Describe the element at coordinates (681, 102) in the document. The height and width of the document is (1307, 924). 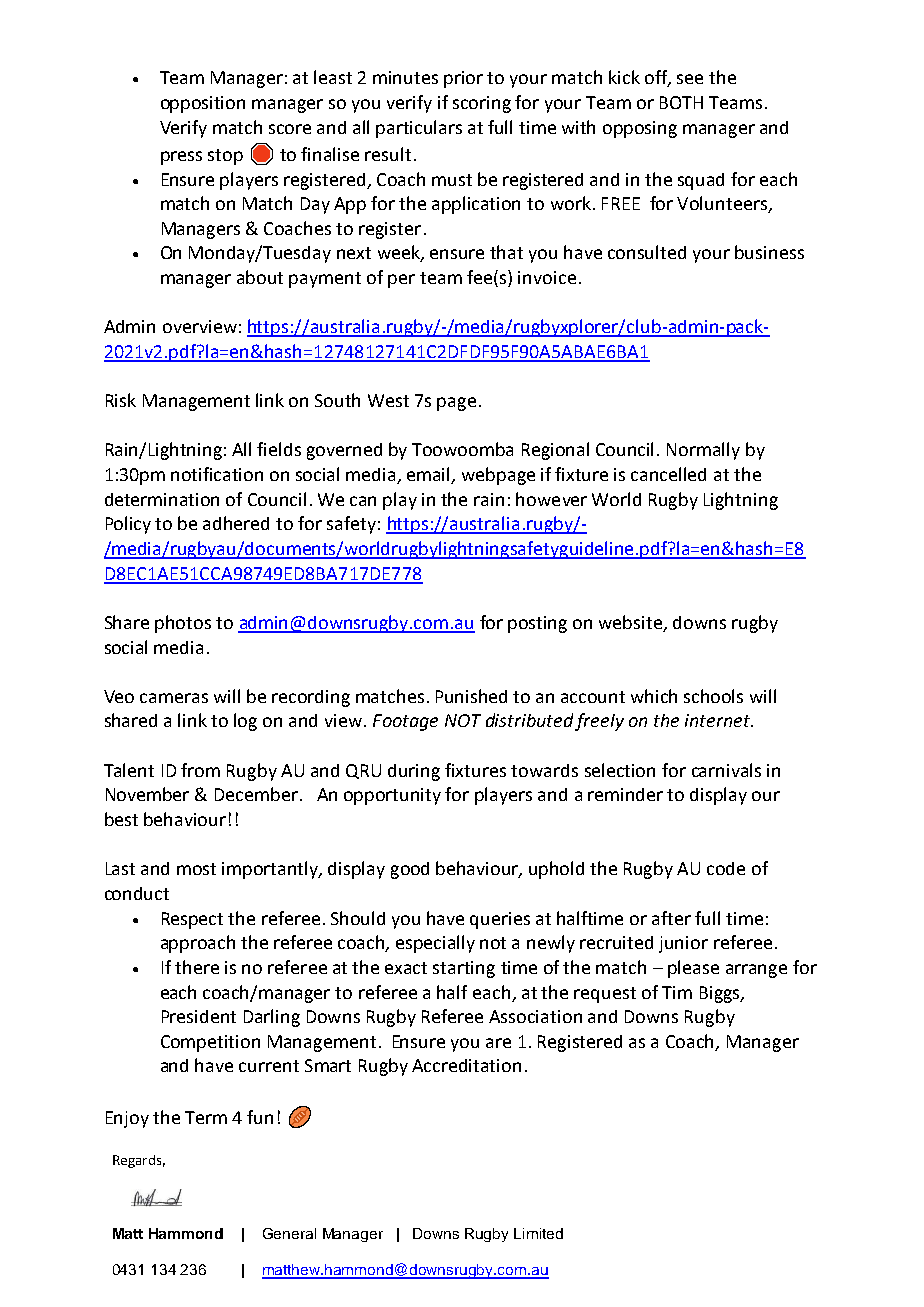
I see `BOTH` at that location.
